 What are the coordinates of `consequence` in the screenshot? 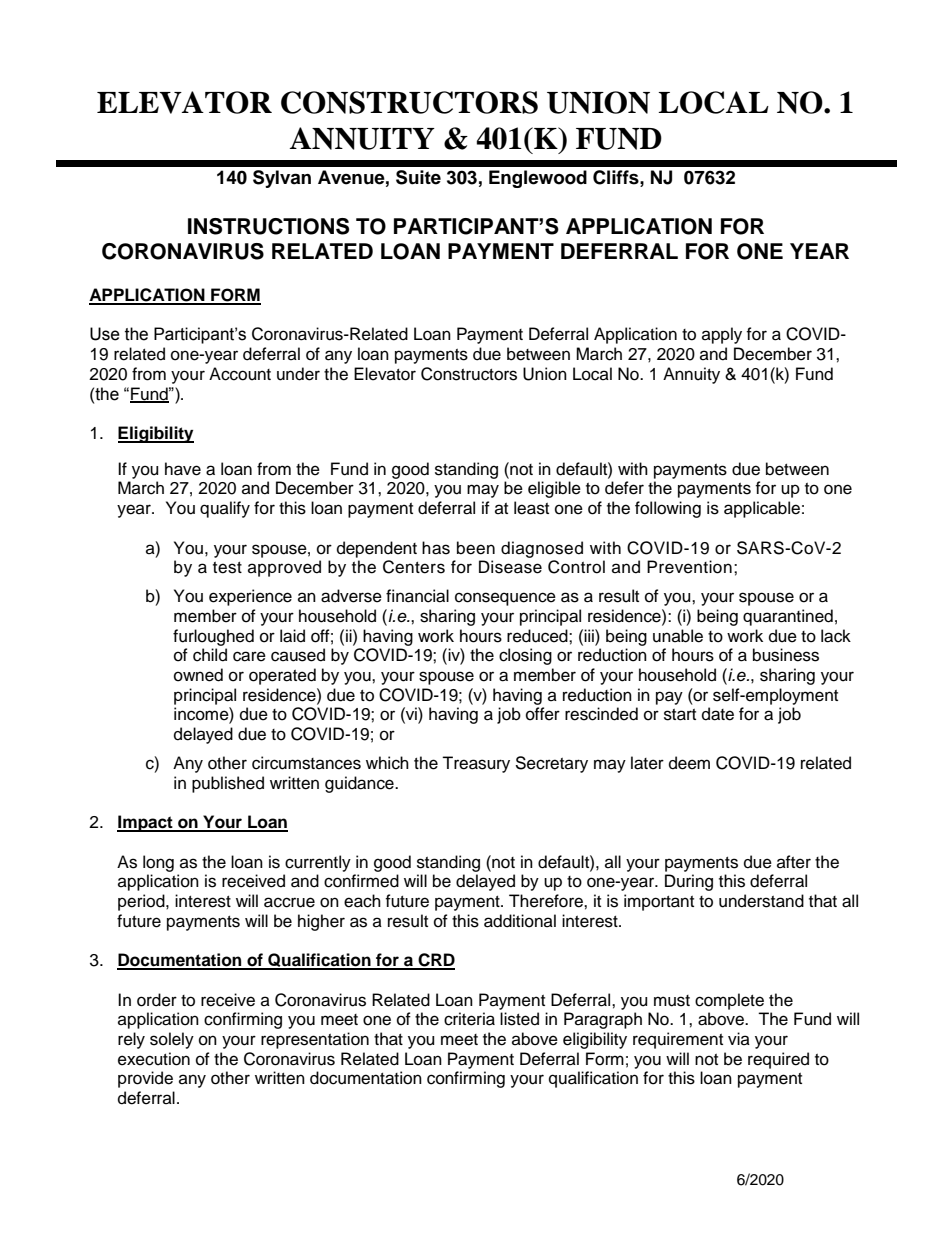 It's located at (505, 599).
